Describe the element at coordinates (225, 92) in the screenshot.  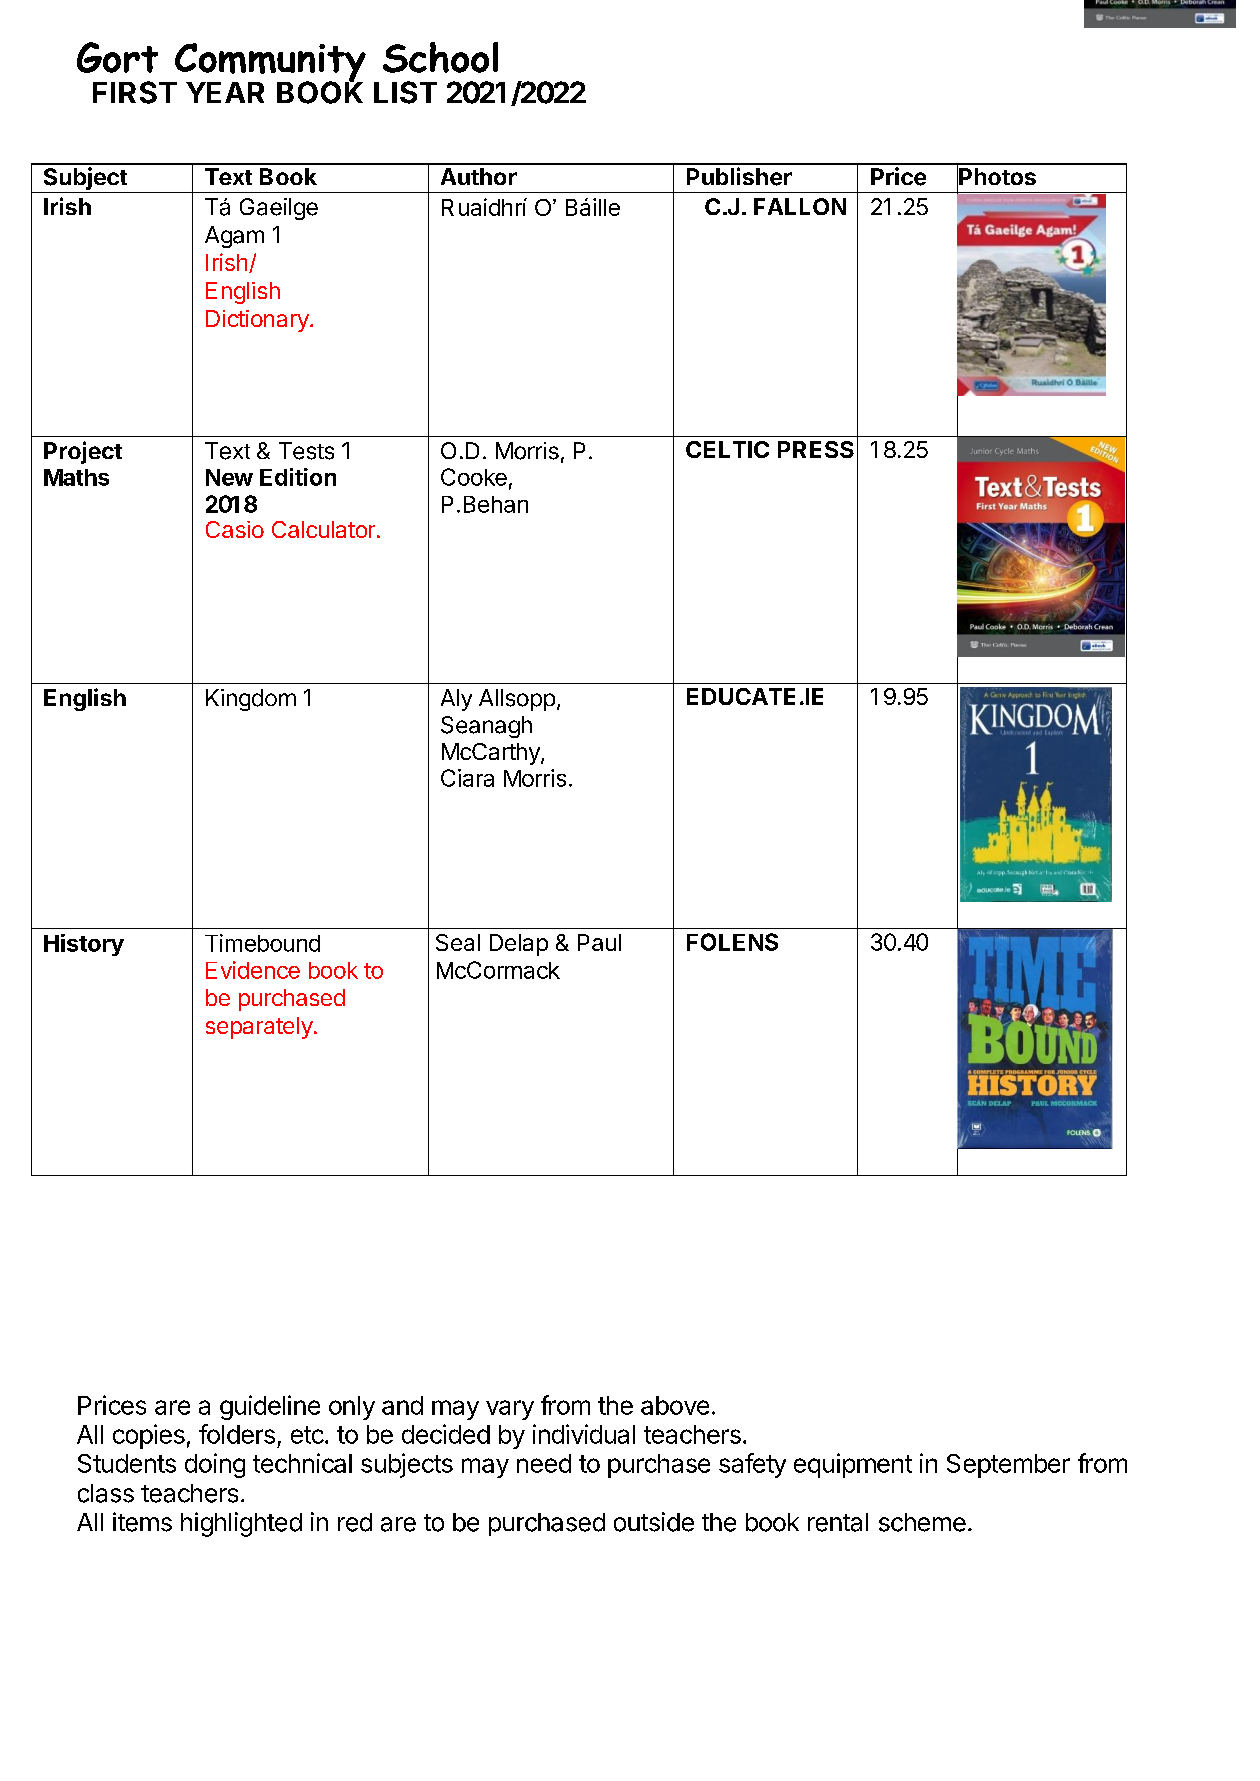
I see `YEAR` at that location.
